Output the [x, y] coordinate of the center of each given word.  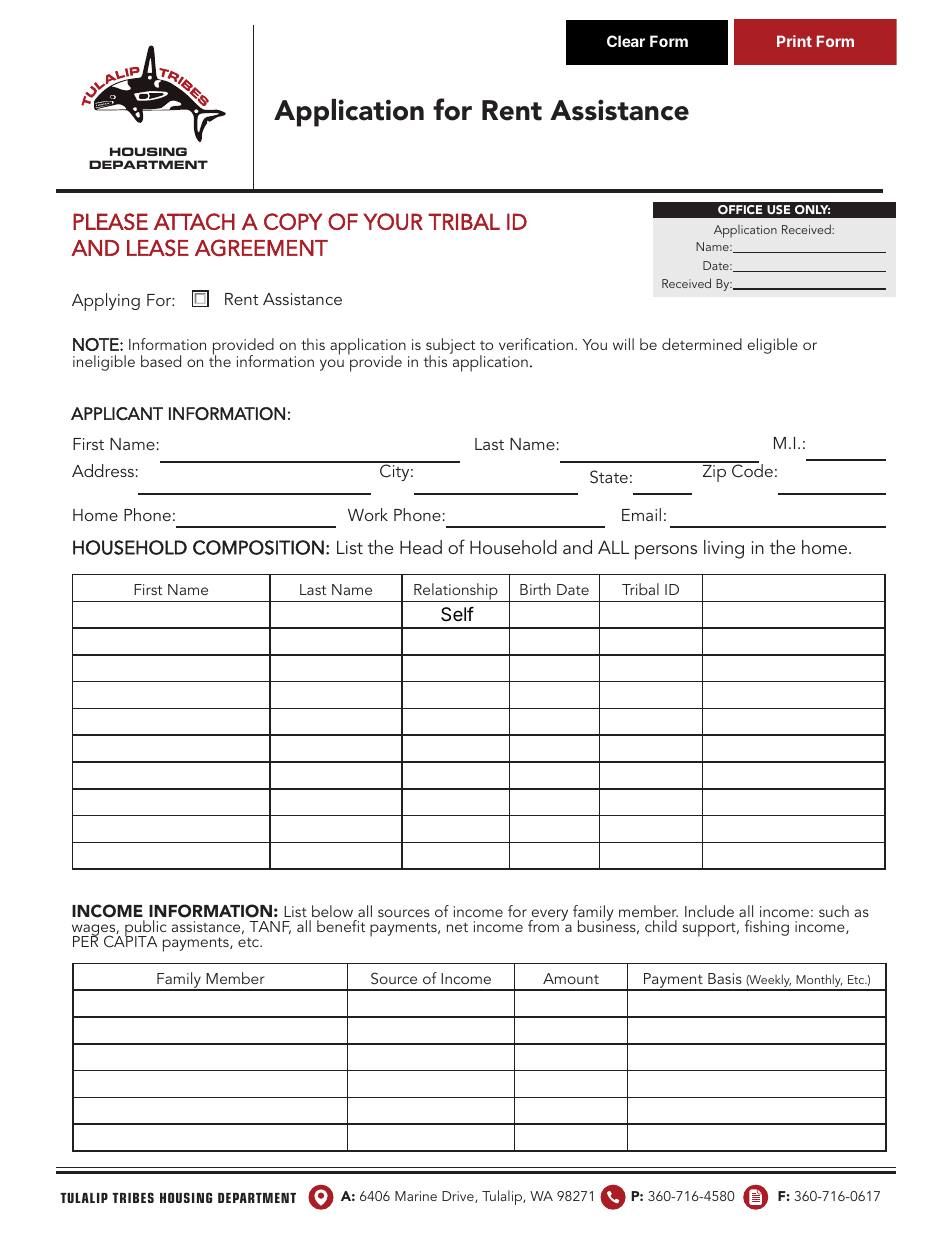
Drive [459, 1197]
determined [702, 344]
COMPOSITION [258, 547]
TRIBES [133, 1197]
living [724, 549]
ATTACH [194, 221]
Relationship [456, 592]
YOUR [393, 221]
